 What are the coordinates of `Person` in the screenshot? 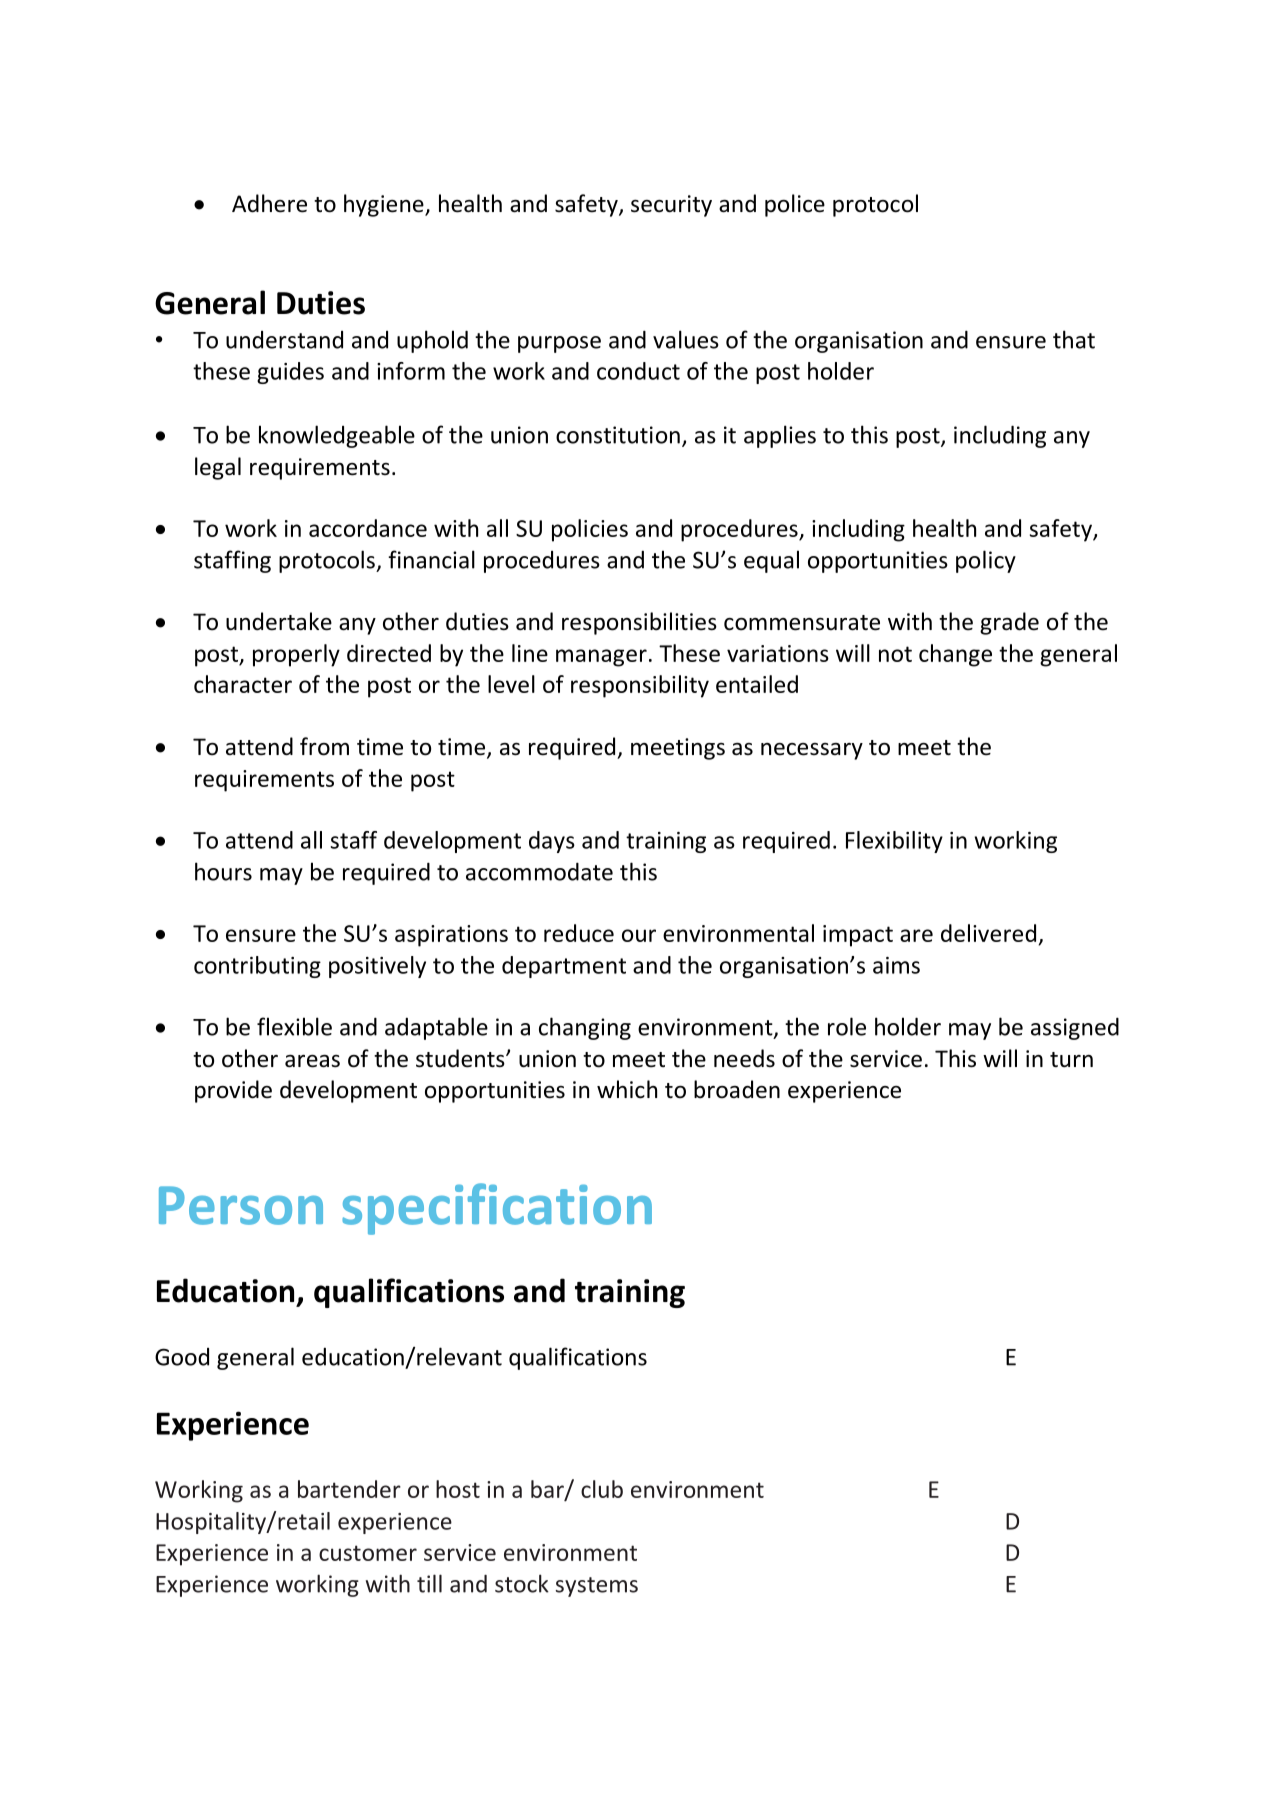 It's located at (241, 1205).
